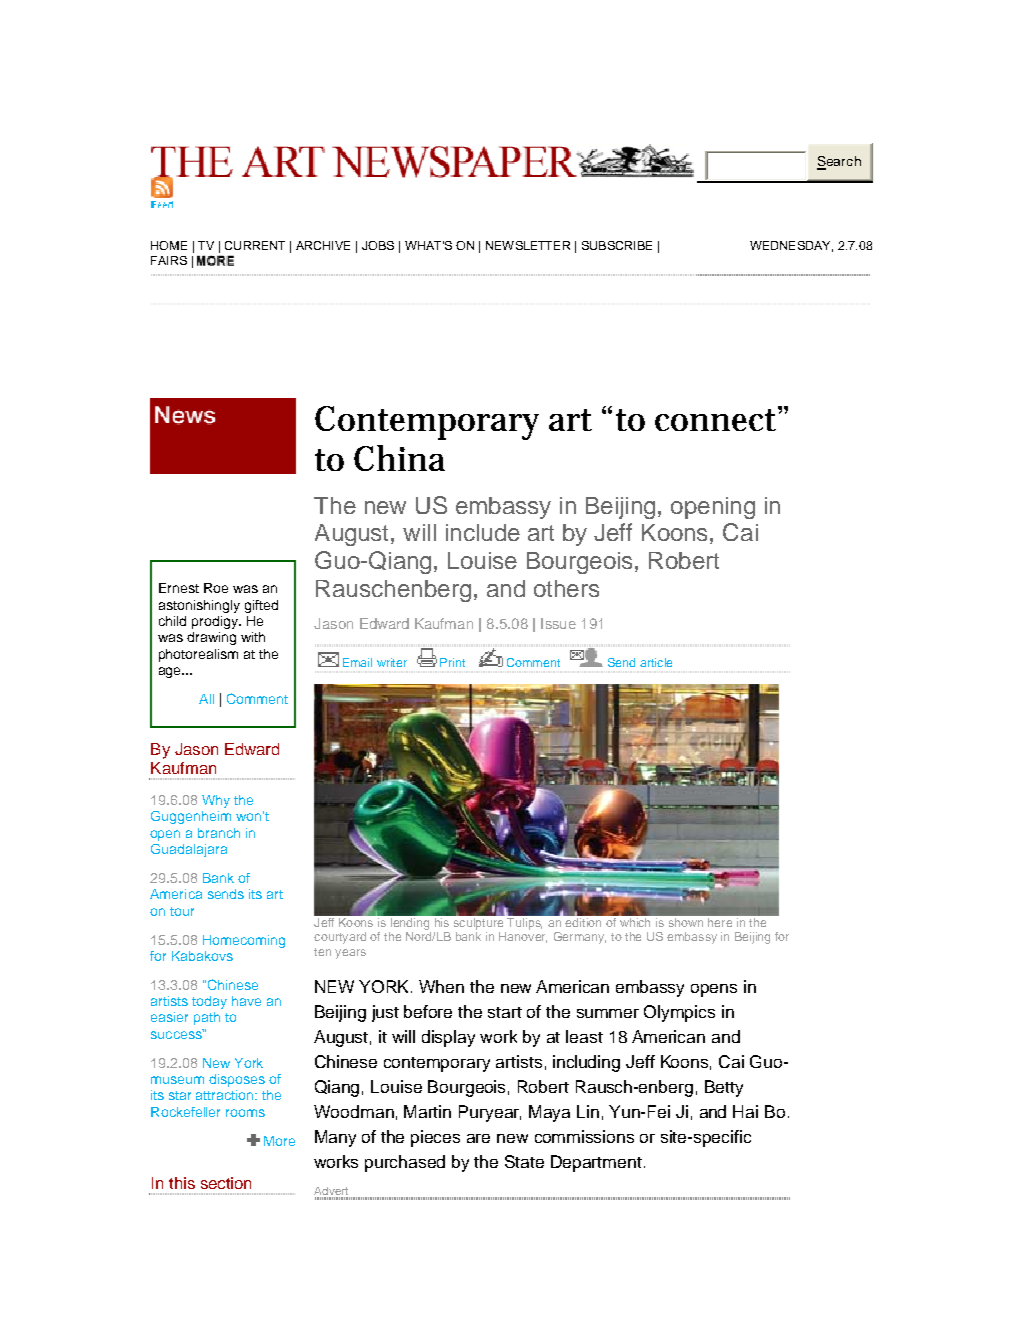  What do you see at coordinates (255, 245) in the image?
I see `CURRENT` at bounding box center [255, 245].
